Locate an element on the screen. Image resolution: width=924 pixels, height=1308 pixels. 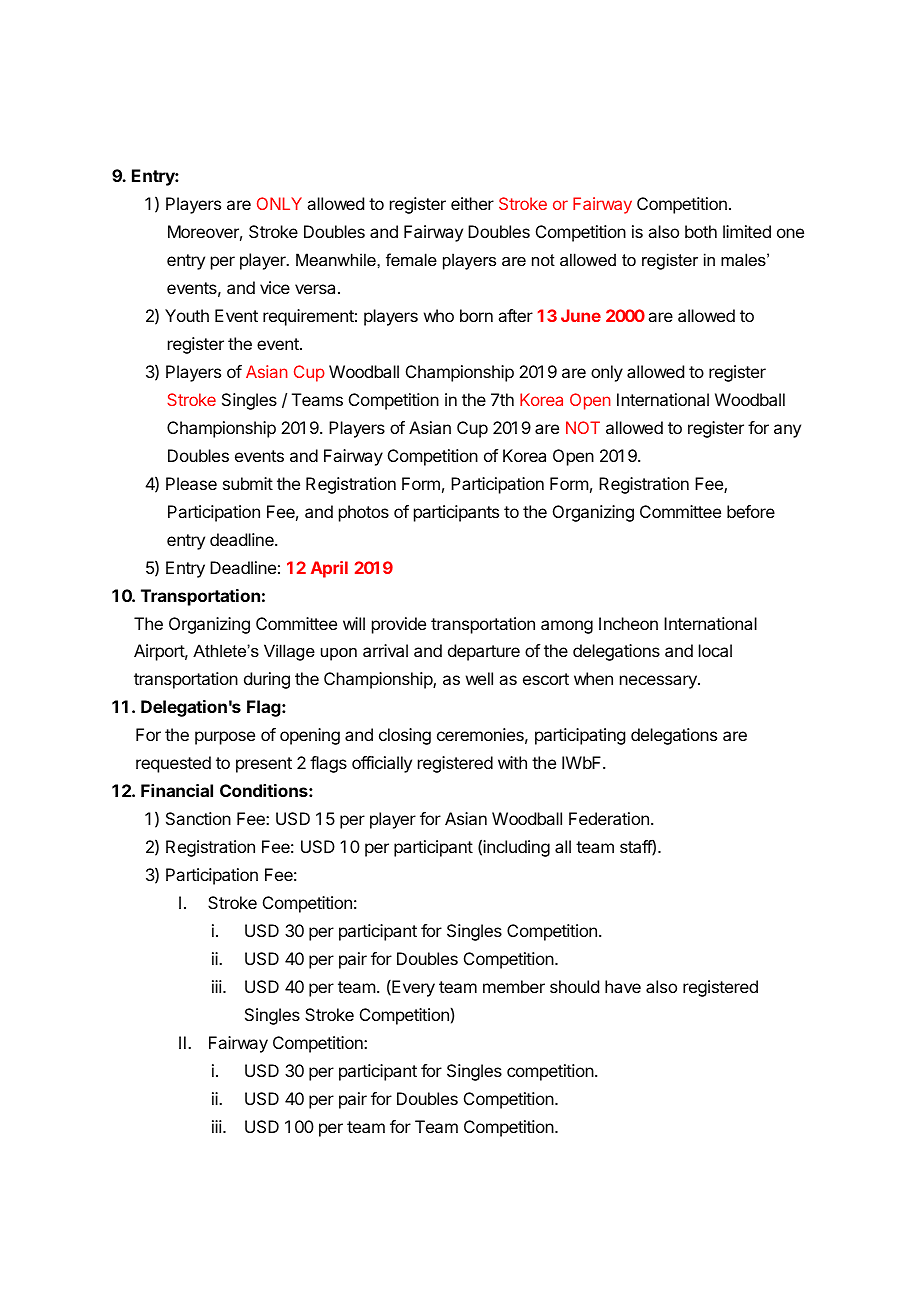
member is located at coordinates (514, 986).
